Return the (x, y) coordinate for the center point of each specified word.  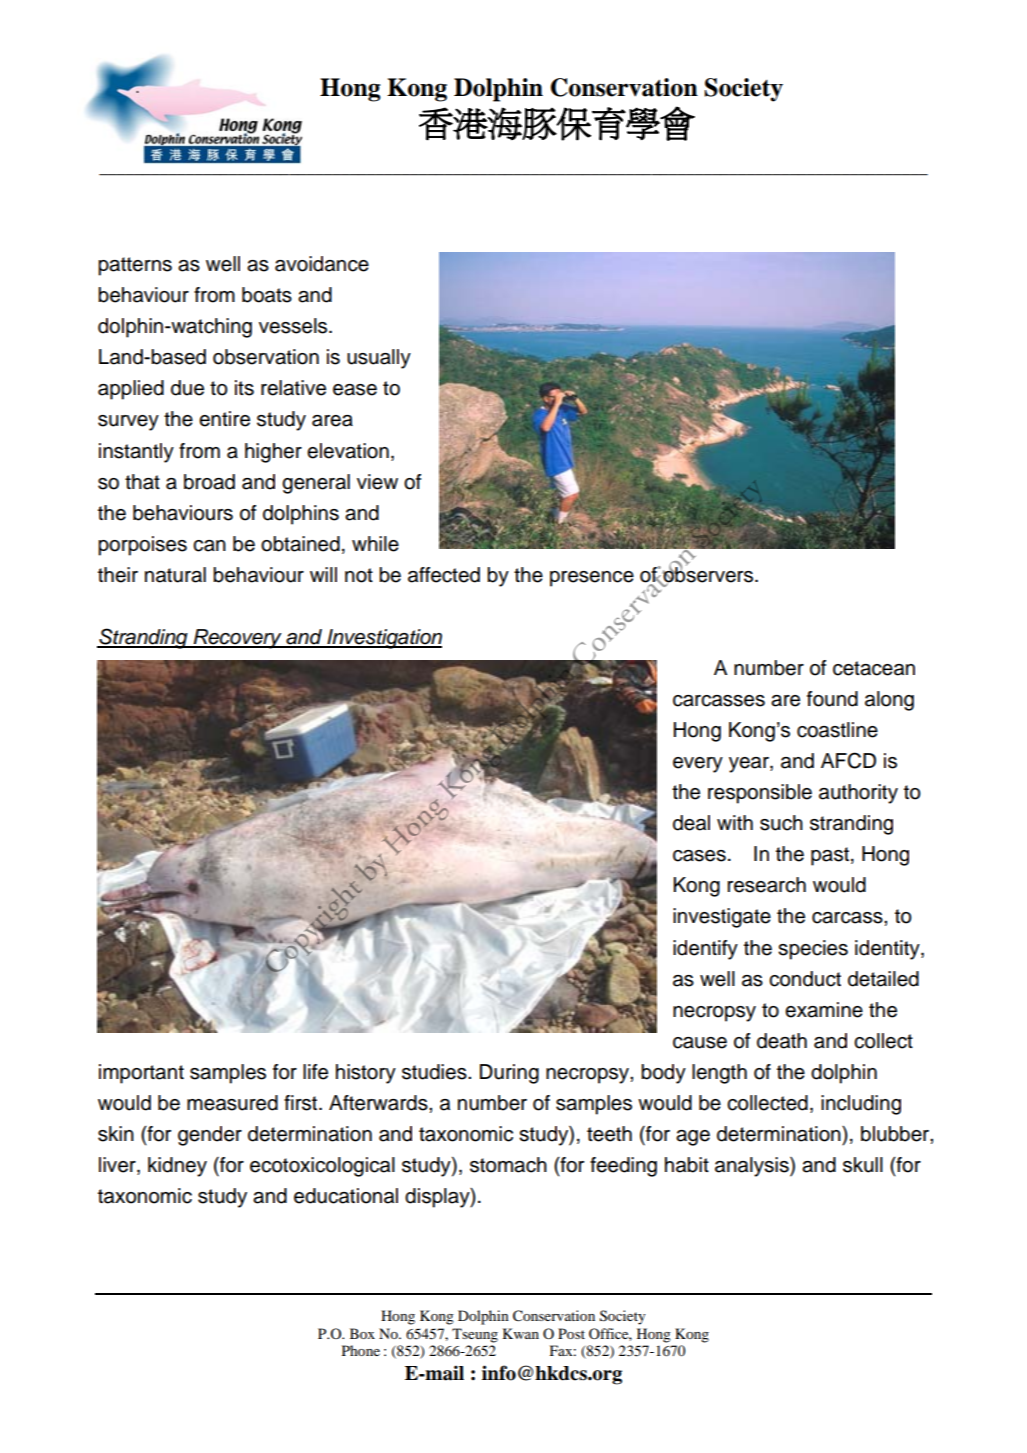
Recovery (238, 639)
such (781, 823)
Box (362, 1333)
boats (267, 295)
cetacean (874, 668)
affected (444, 575)
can (209, 546)
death (782, 1041)
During (509, 1074)
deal (691, 823)
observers (708, 574)
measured (232, 1103)
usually (379, 359)
